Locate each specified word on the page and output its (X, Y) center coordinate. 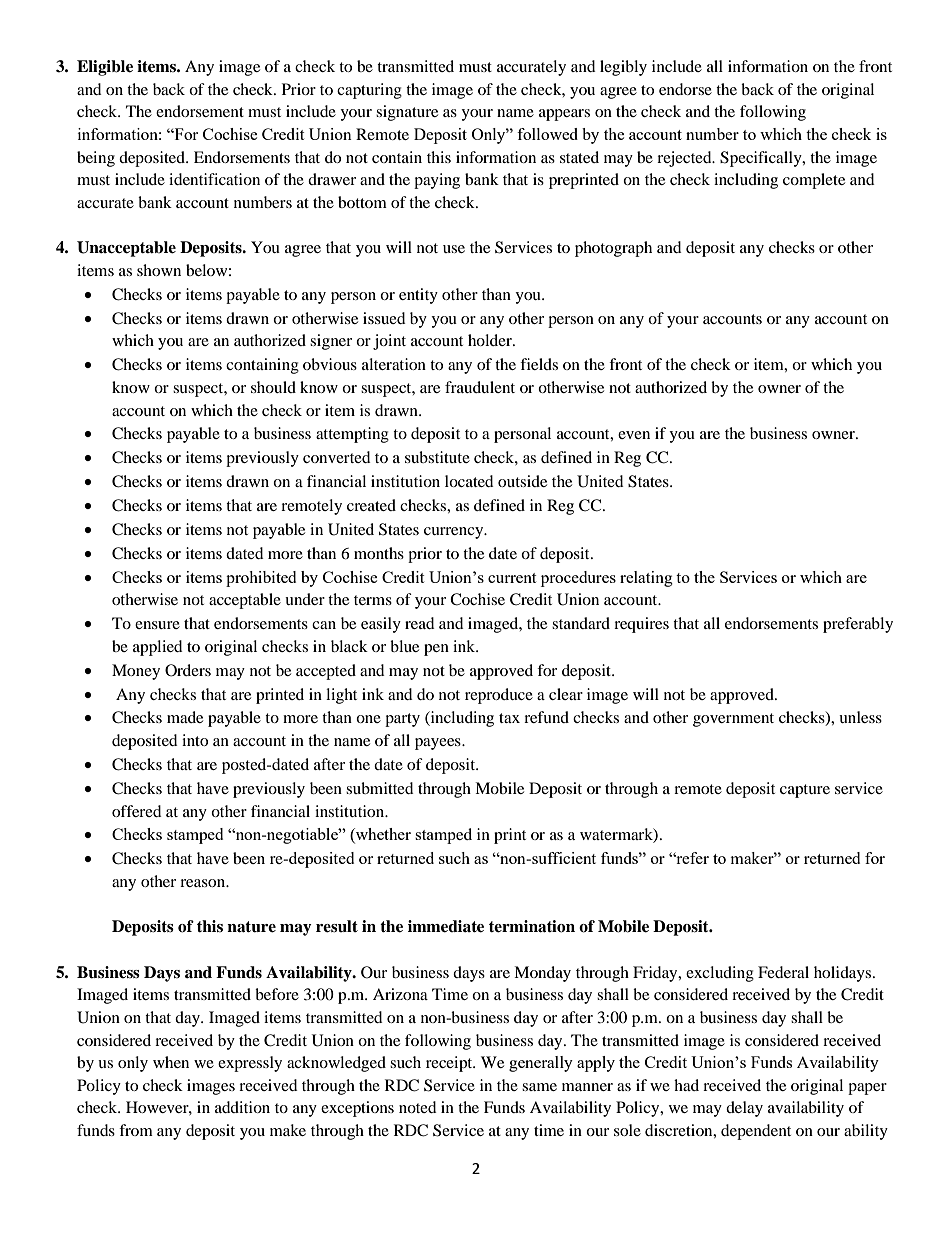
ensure (157, 625)
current (512, 578)
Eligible (105, 68)
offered (137, 811)
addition (242, 1107)
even (634, 435)
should (273, 387)
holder (491, 340)
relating (646, 579)
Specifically (762, 159)
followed (547, 134)
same (539, 1087)
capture (805, 791)
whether (382, 835)
